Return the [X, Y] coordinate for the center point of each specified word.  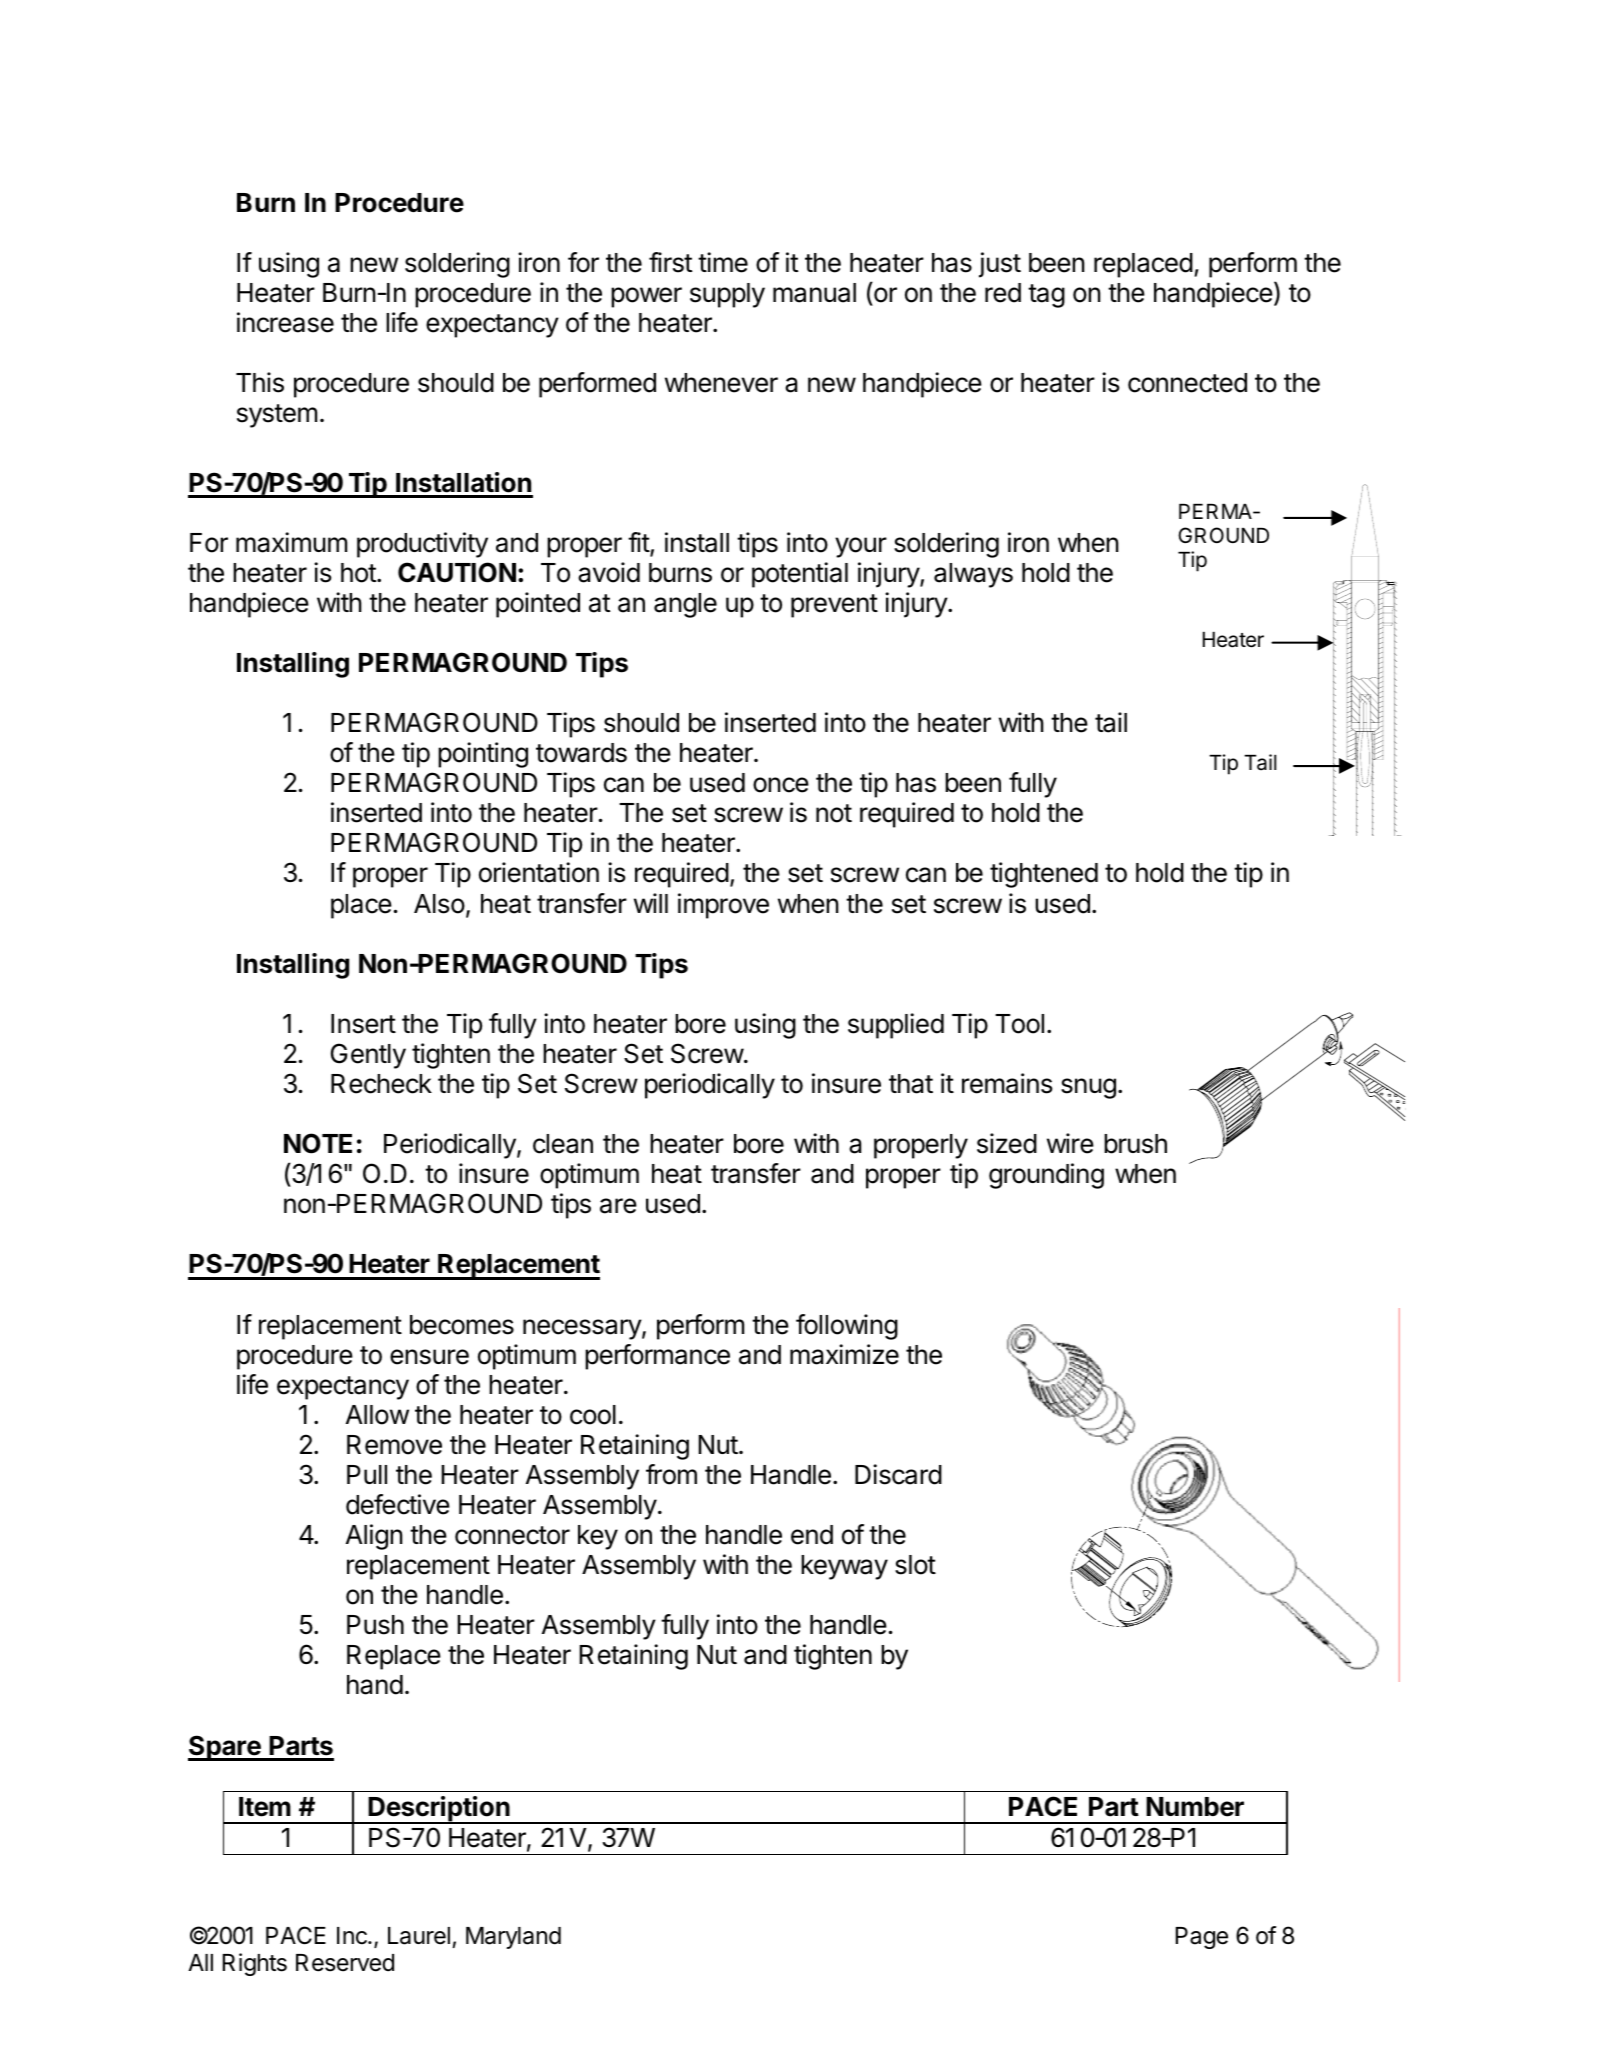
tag [1046, 296]
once [781, 785]
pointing [483, 755]
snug [1088, 1088]
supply [727, 295]
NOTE [318, 1143]
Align [374, 1537]
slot [915, 1565]
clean [563, 1144]
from [671, 1474]
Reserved [345, 1963]
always [973, 575]
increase [285, 322]
